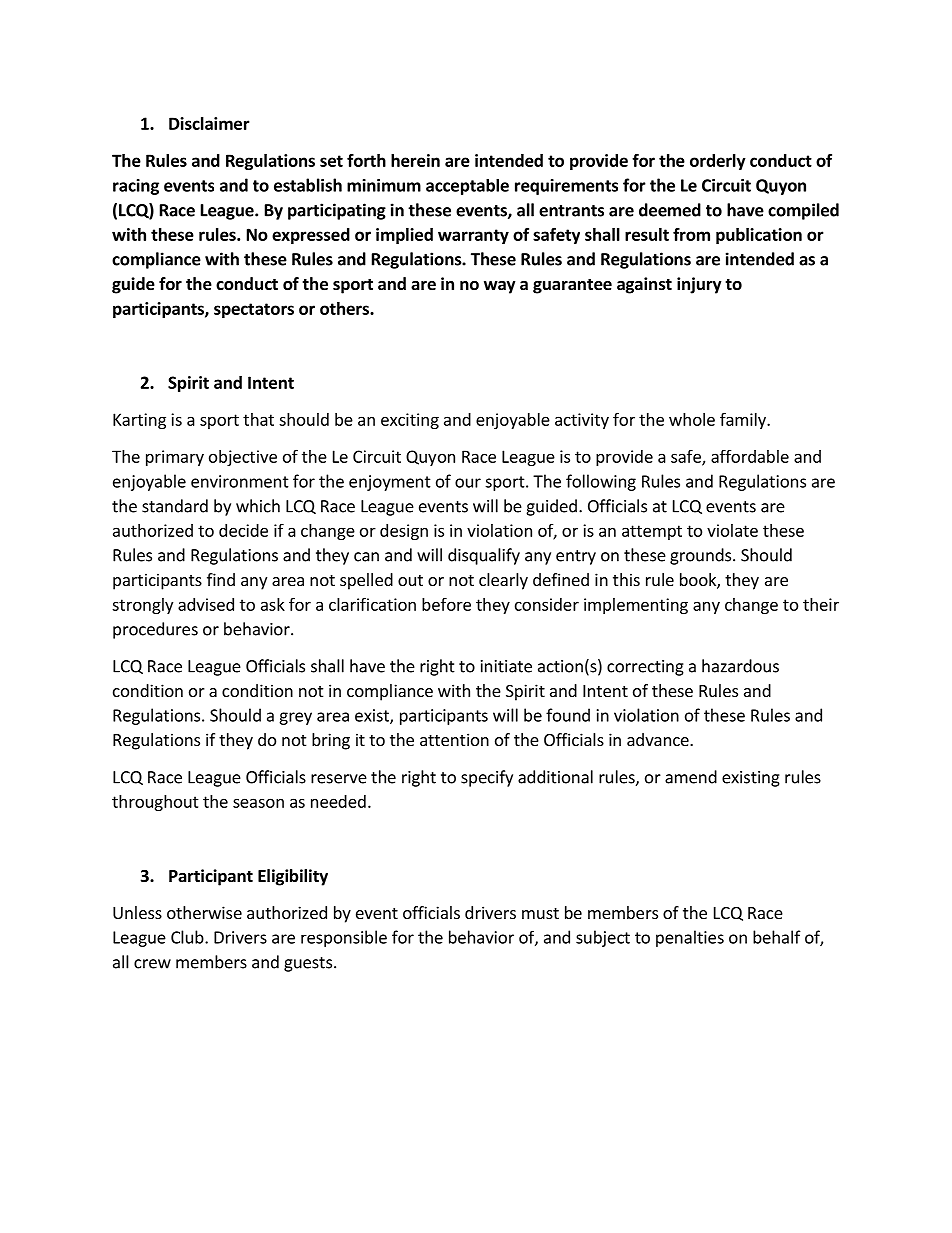 This screenshot has height=1233, width=952. I want to click on that, so click(258, 419).
